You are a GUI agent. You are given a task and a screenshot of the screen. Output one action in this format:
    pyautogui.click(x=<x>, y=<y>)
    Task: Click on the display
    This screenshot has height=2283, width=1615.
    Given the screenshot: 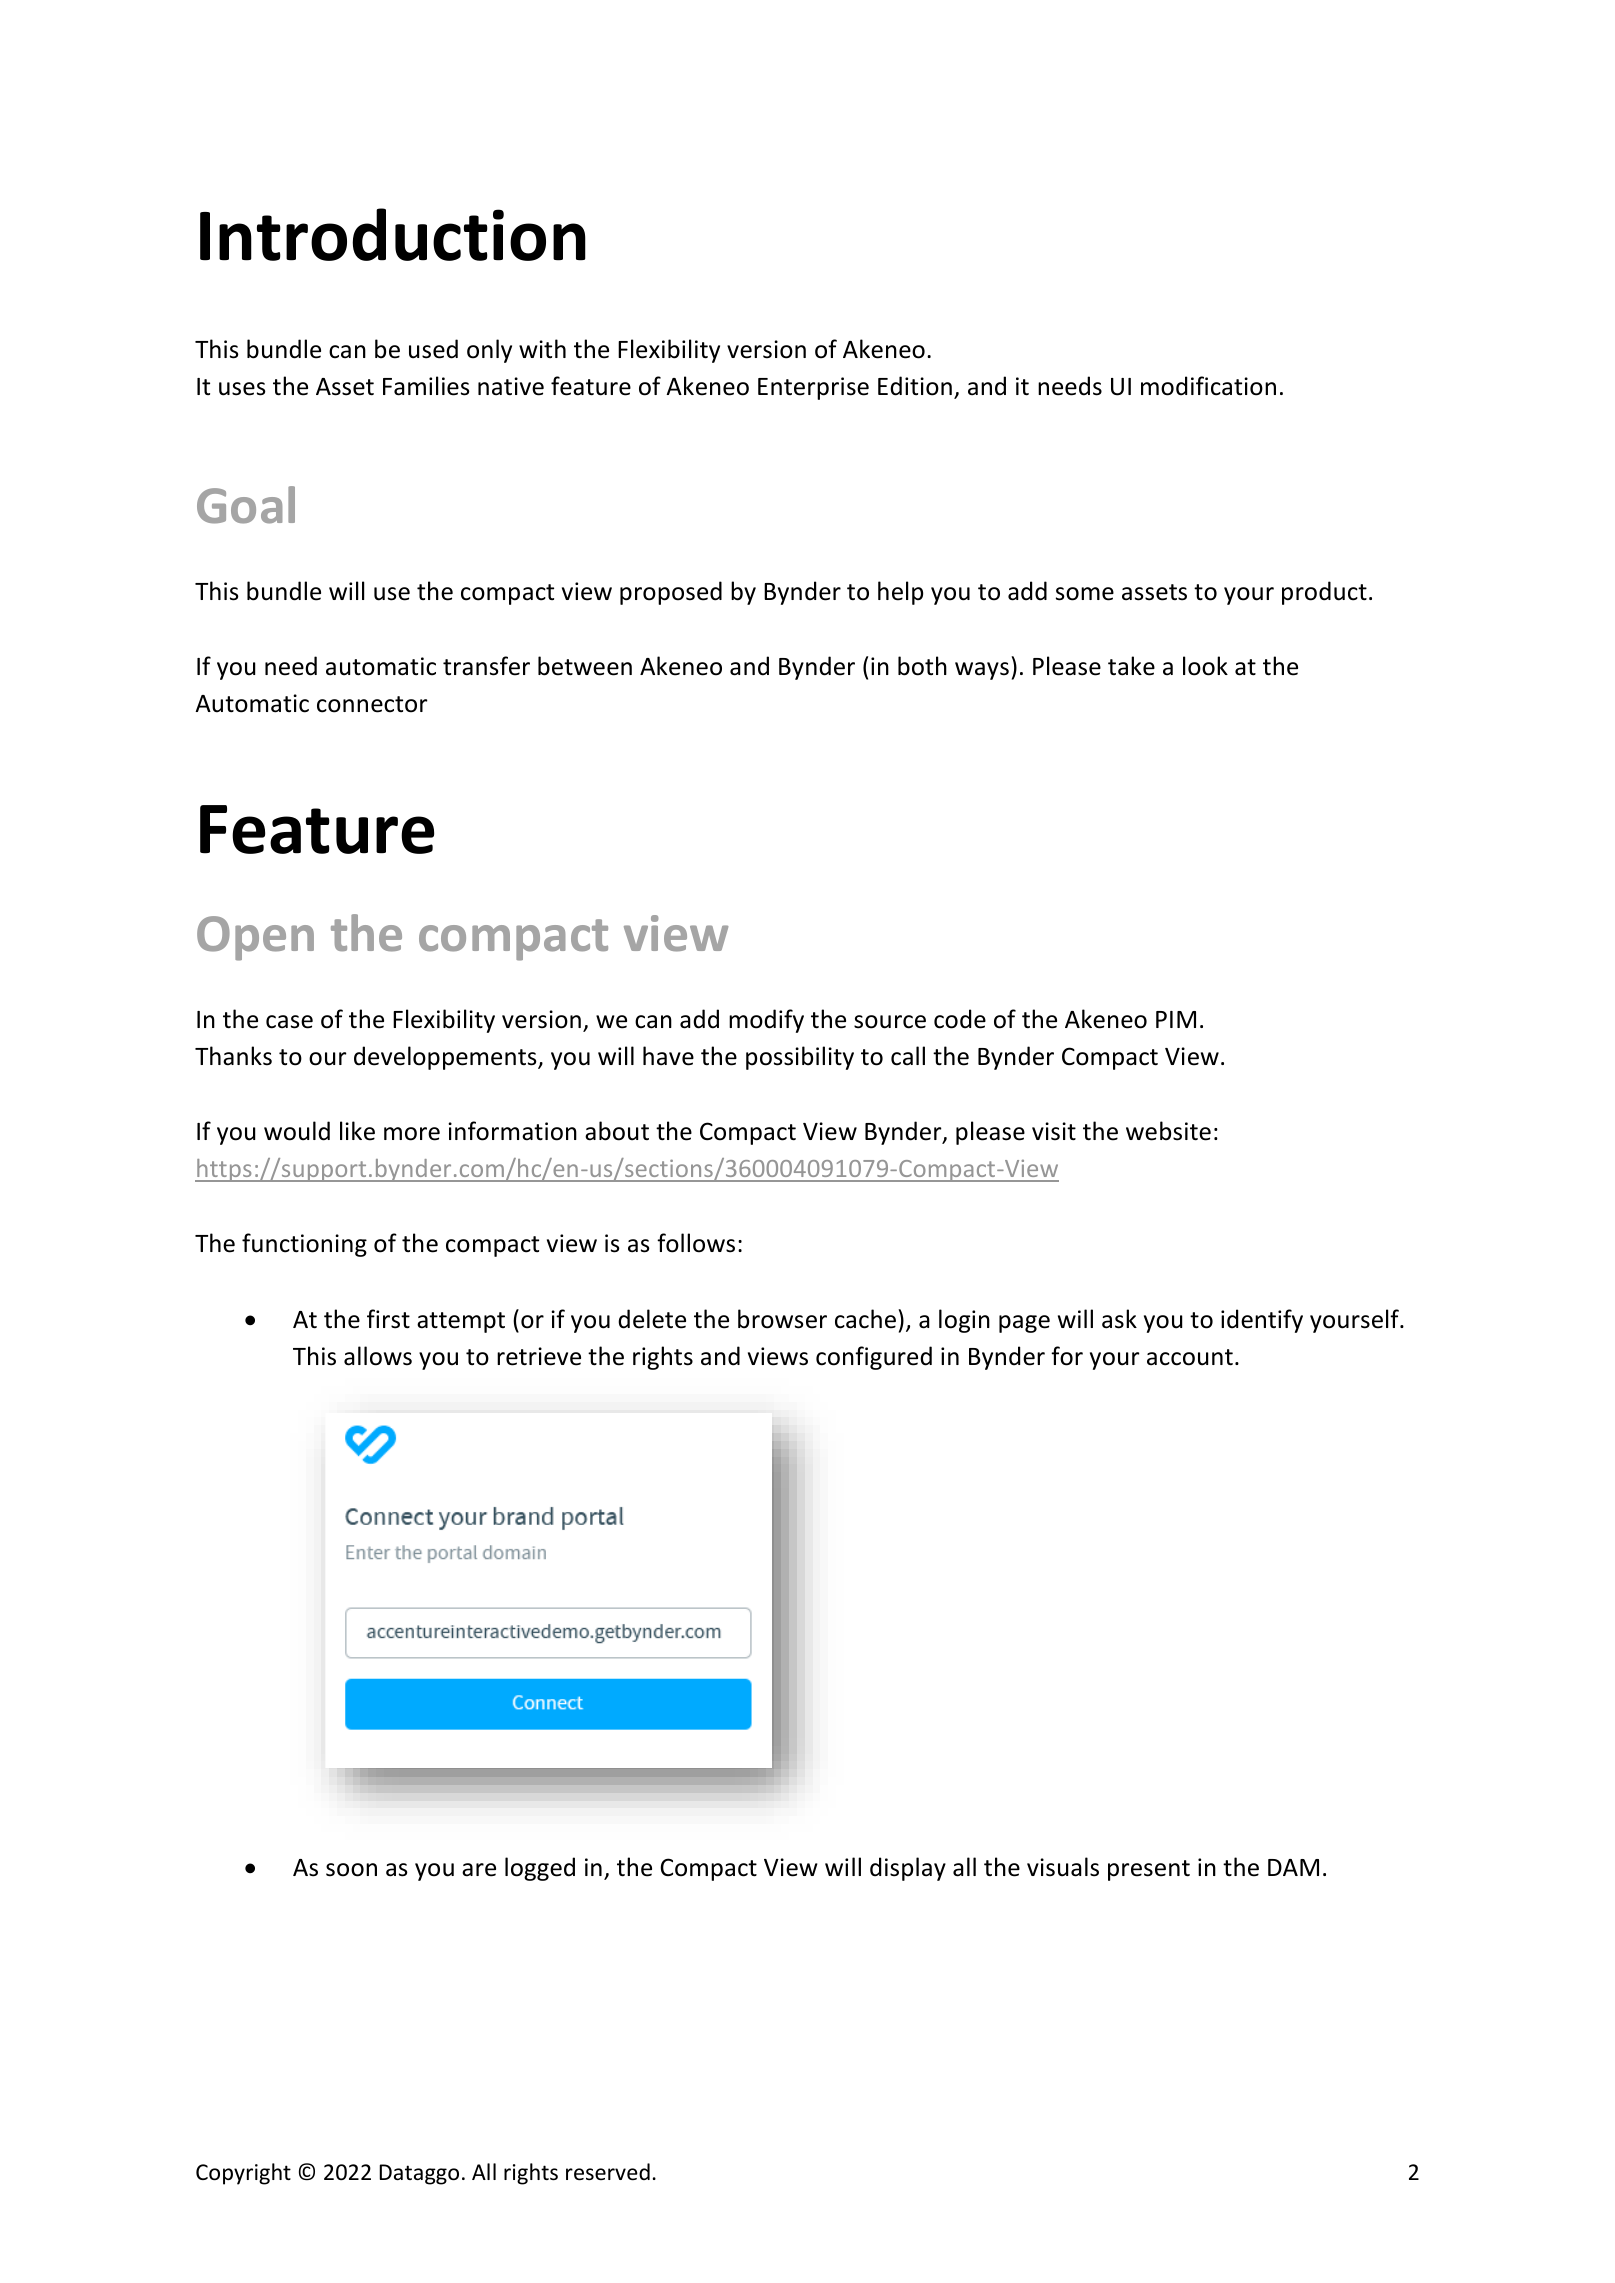 What is the action you would take?
    pyautogui.click(x=908, y=1869)
